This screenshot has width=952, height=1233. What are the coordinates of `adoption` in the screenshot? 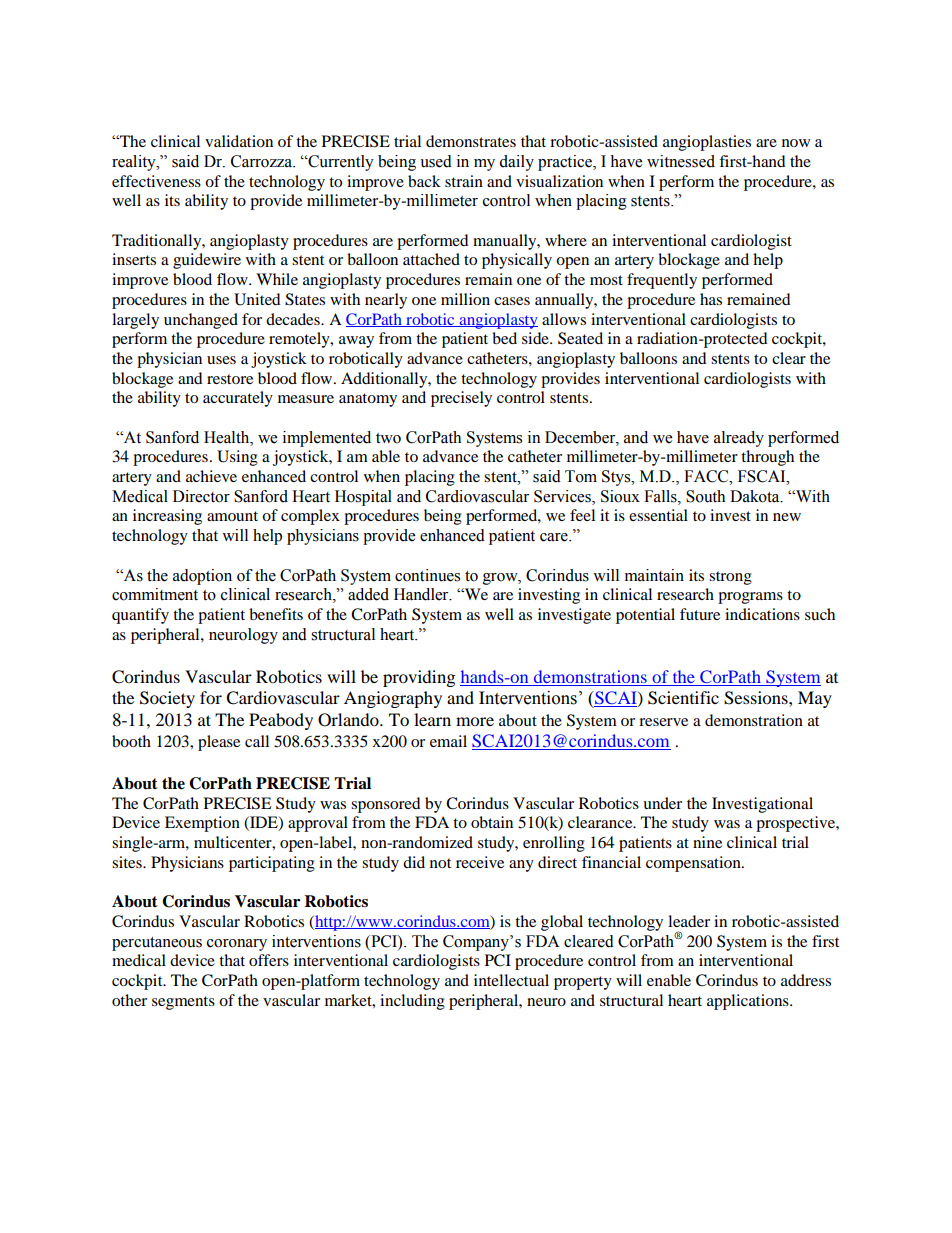 It's located at (202, 577).
